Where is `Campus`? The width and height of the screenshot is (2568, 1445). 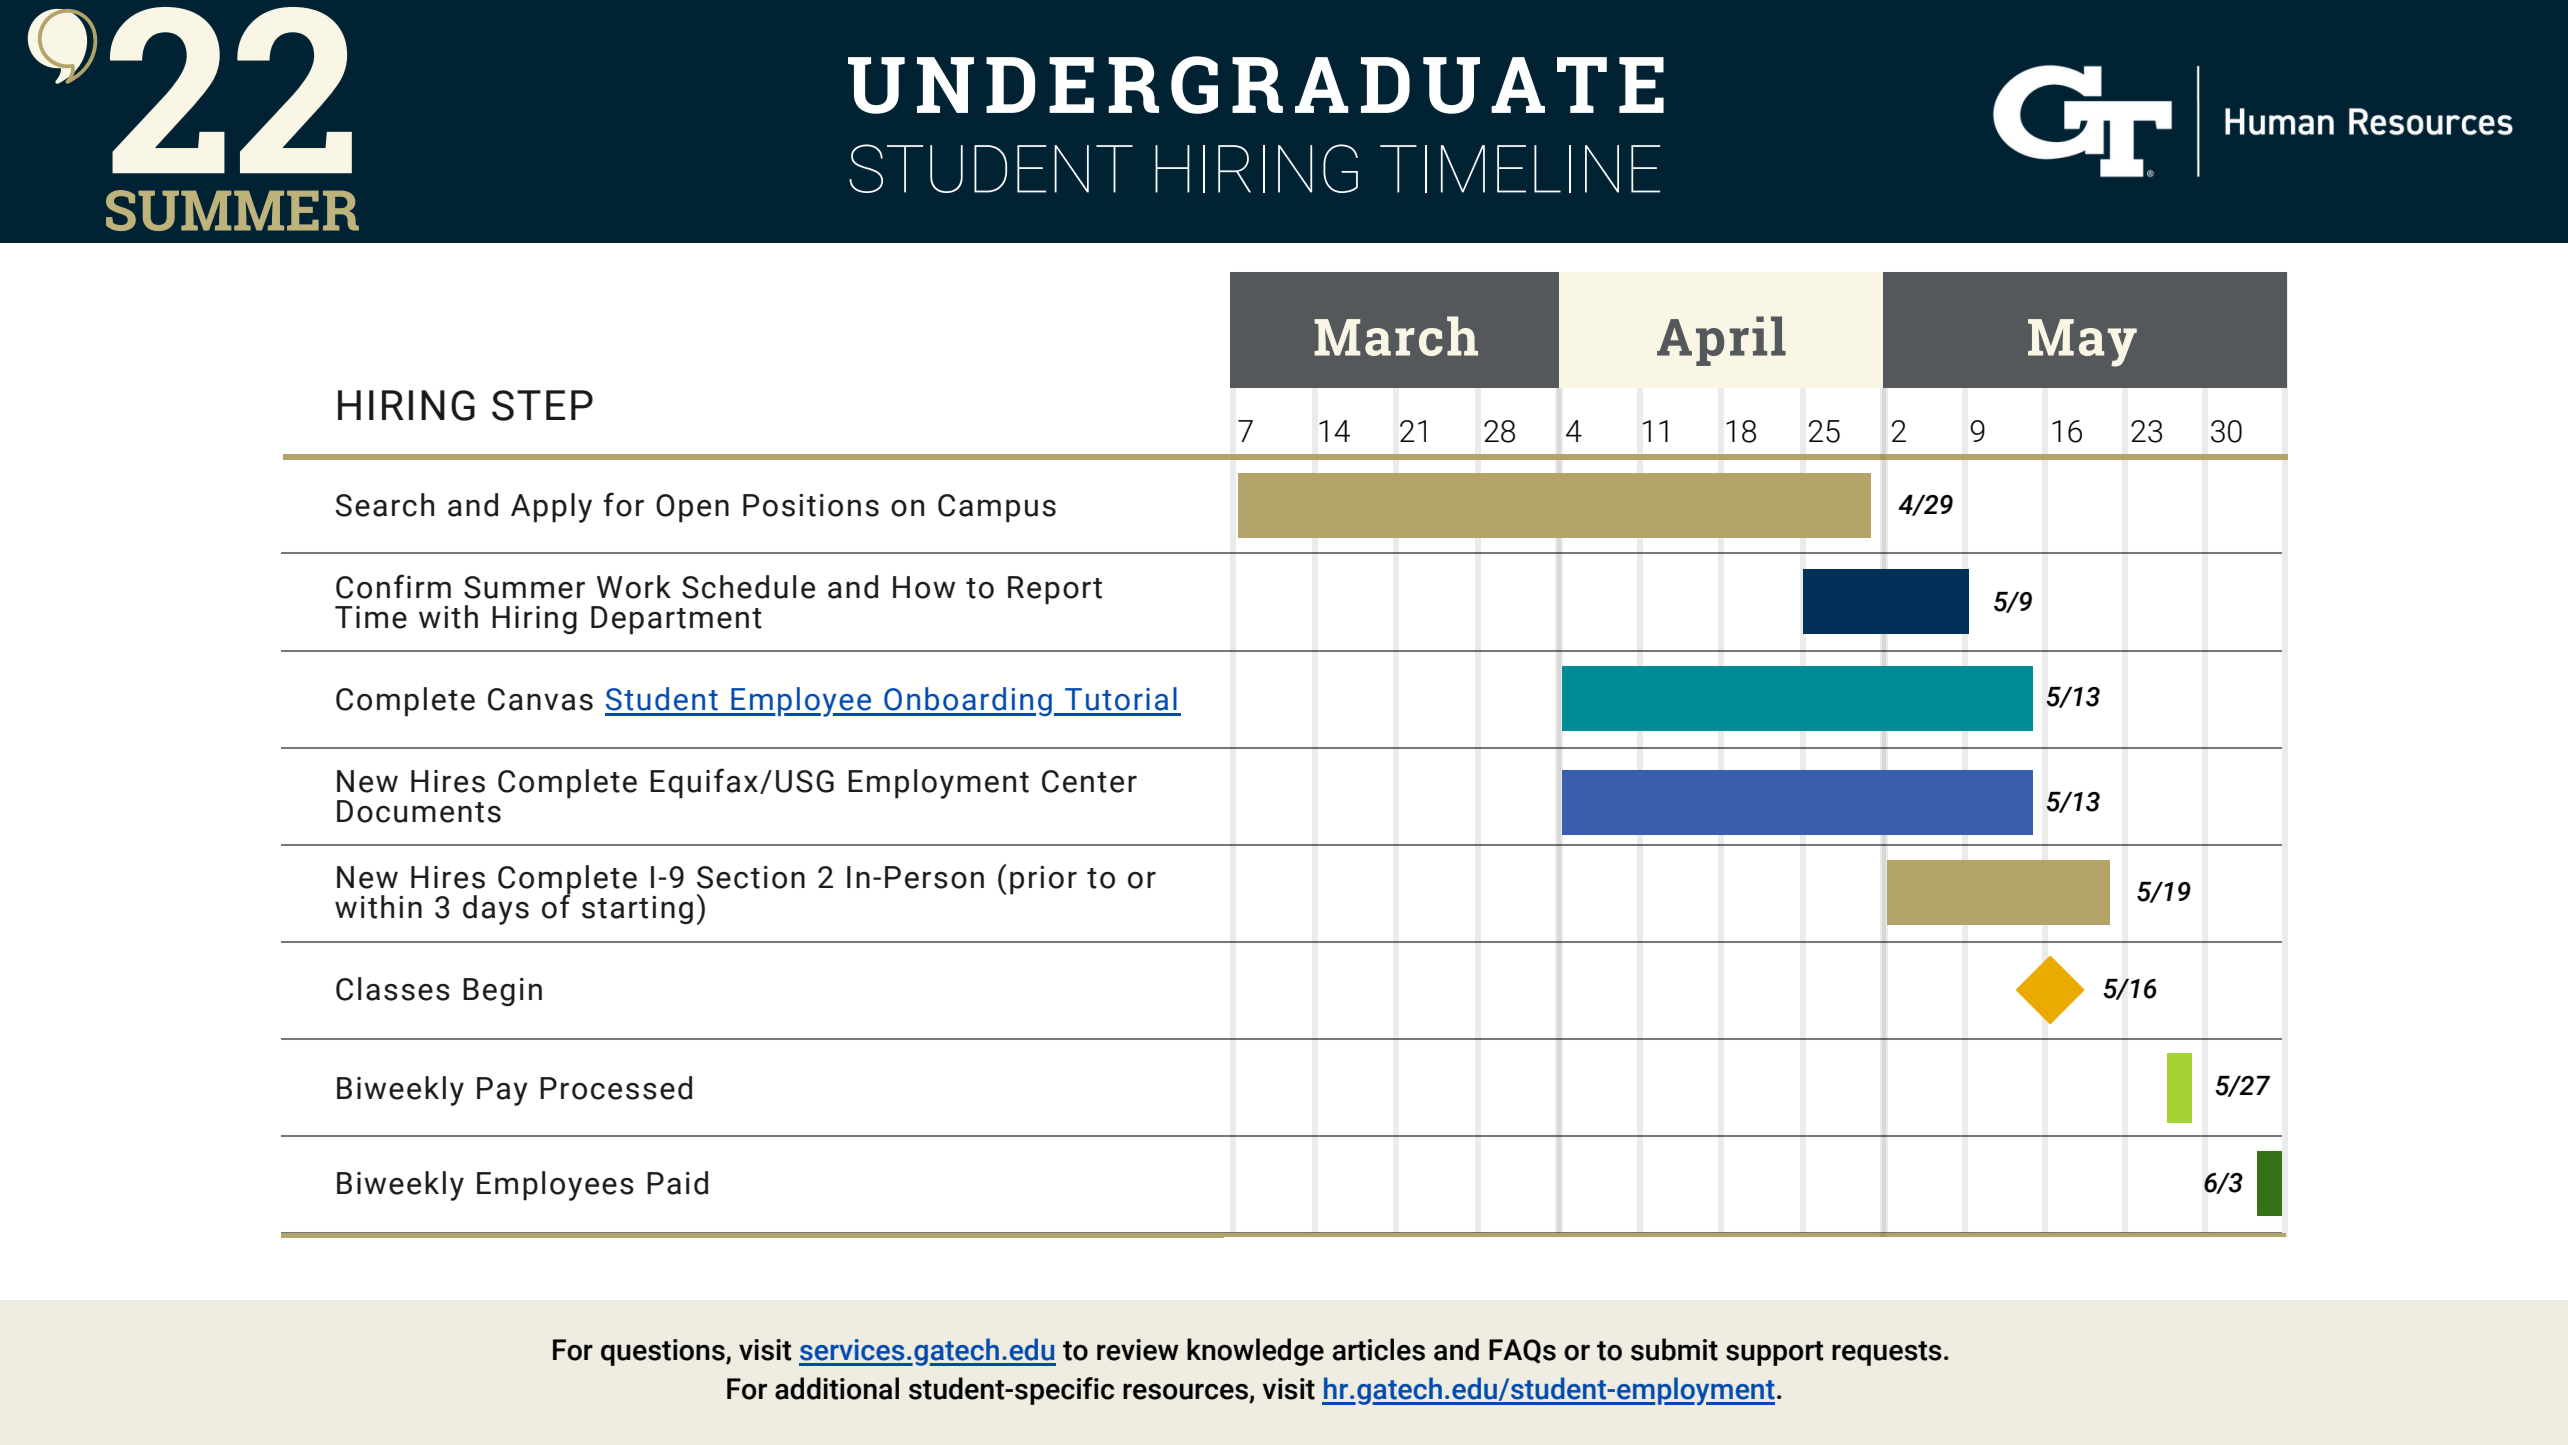
Campus is located at coordinates (997, 508).
